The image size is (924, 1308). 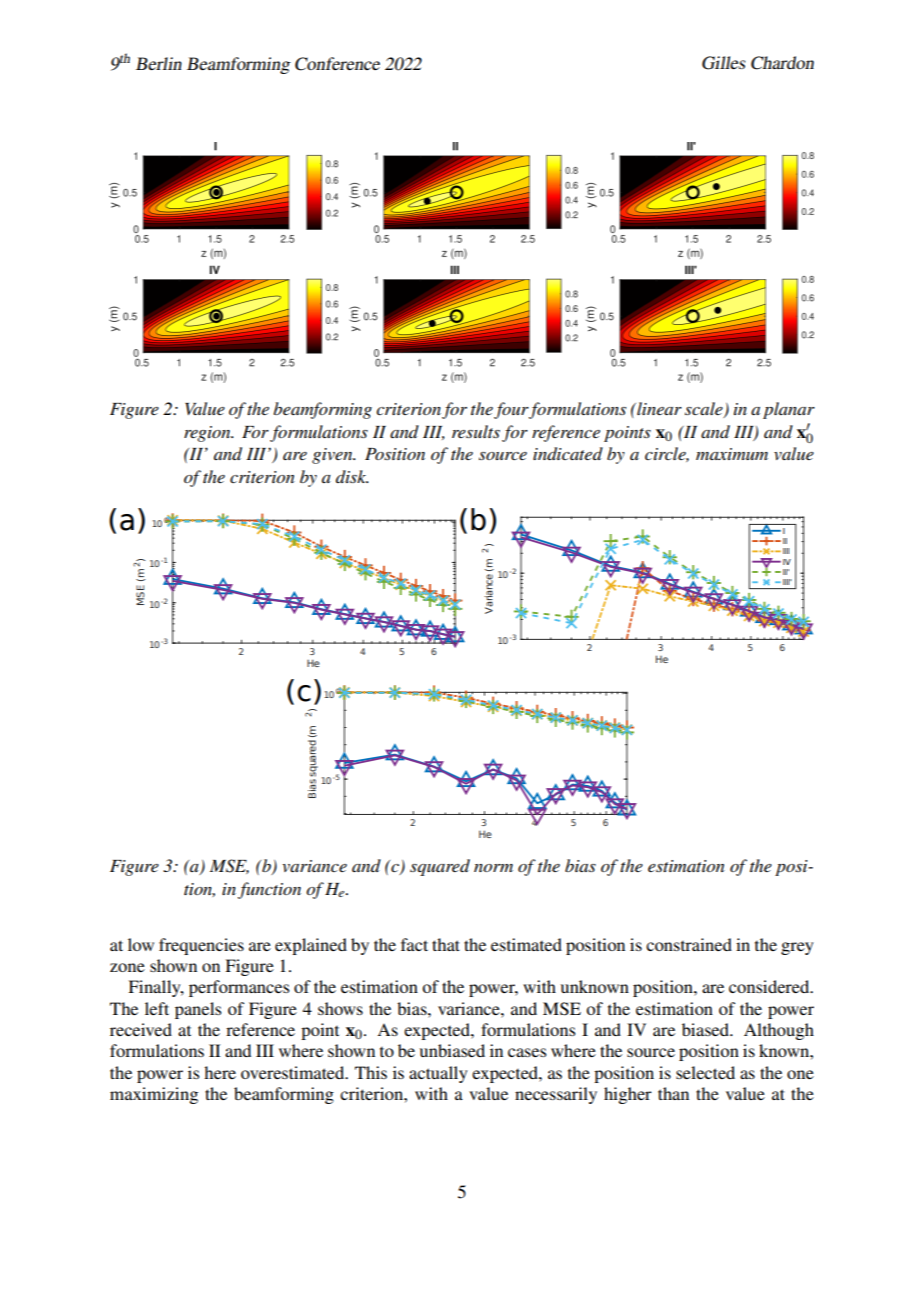 I want to click on scale, so click(x=705, y=410).
